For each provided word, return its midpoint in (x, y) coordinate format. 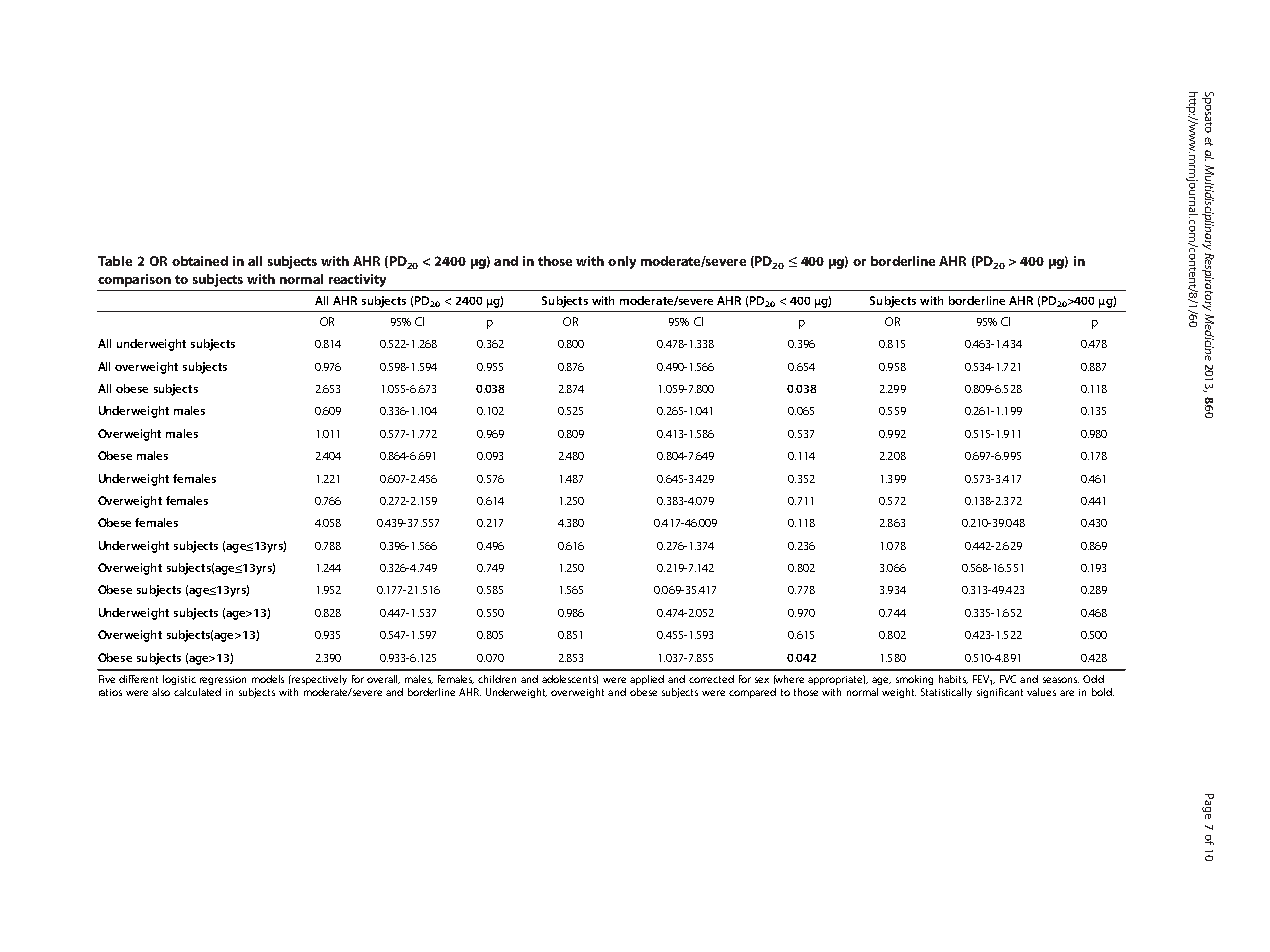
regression (223, 680)
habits (953, 679)
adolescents (570, 679)
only (622, 262)
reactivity (357, 280)
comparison (134, 280)
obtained (200, 261)
